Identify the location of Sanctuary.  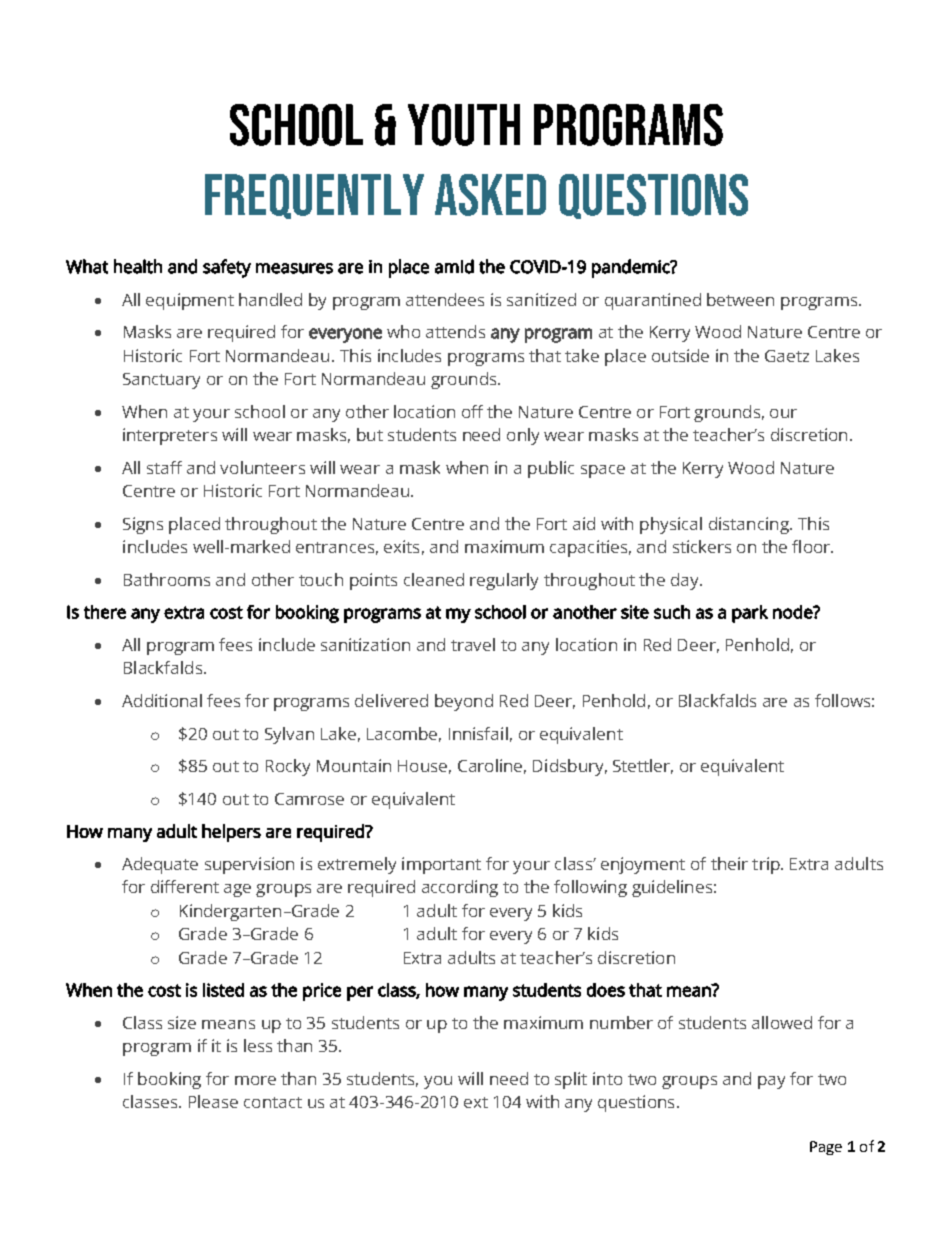
(161, 381).
